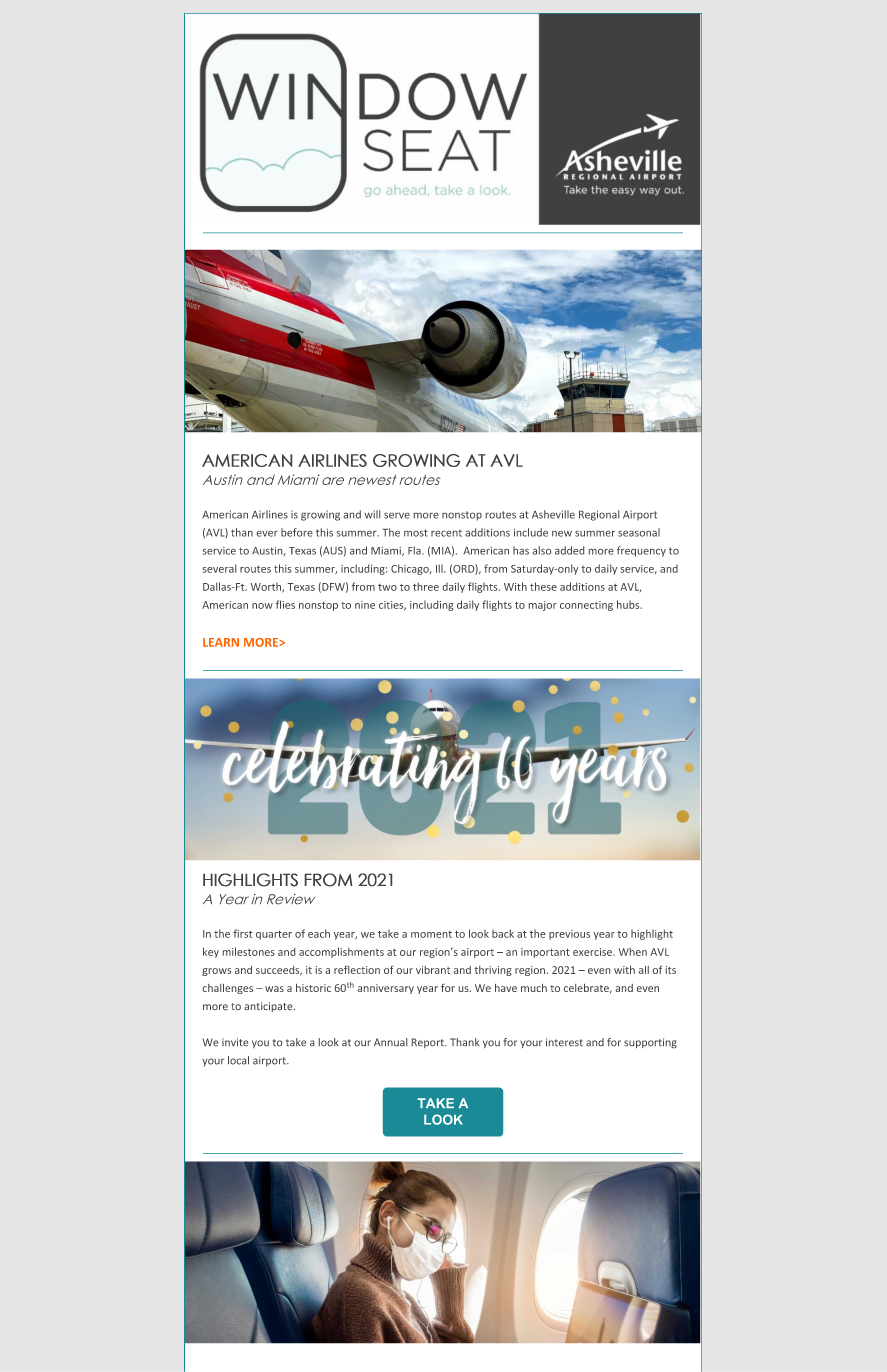  What do you see at coordinates (235, 1042) in the image?
I see `invite` at bounding box center [235, 1042].
